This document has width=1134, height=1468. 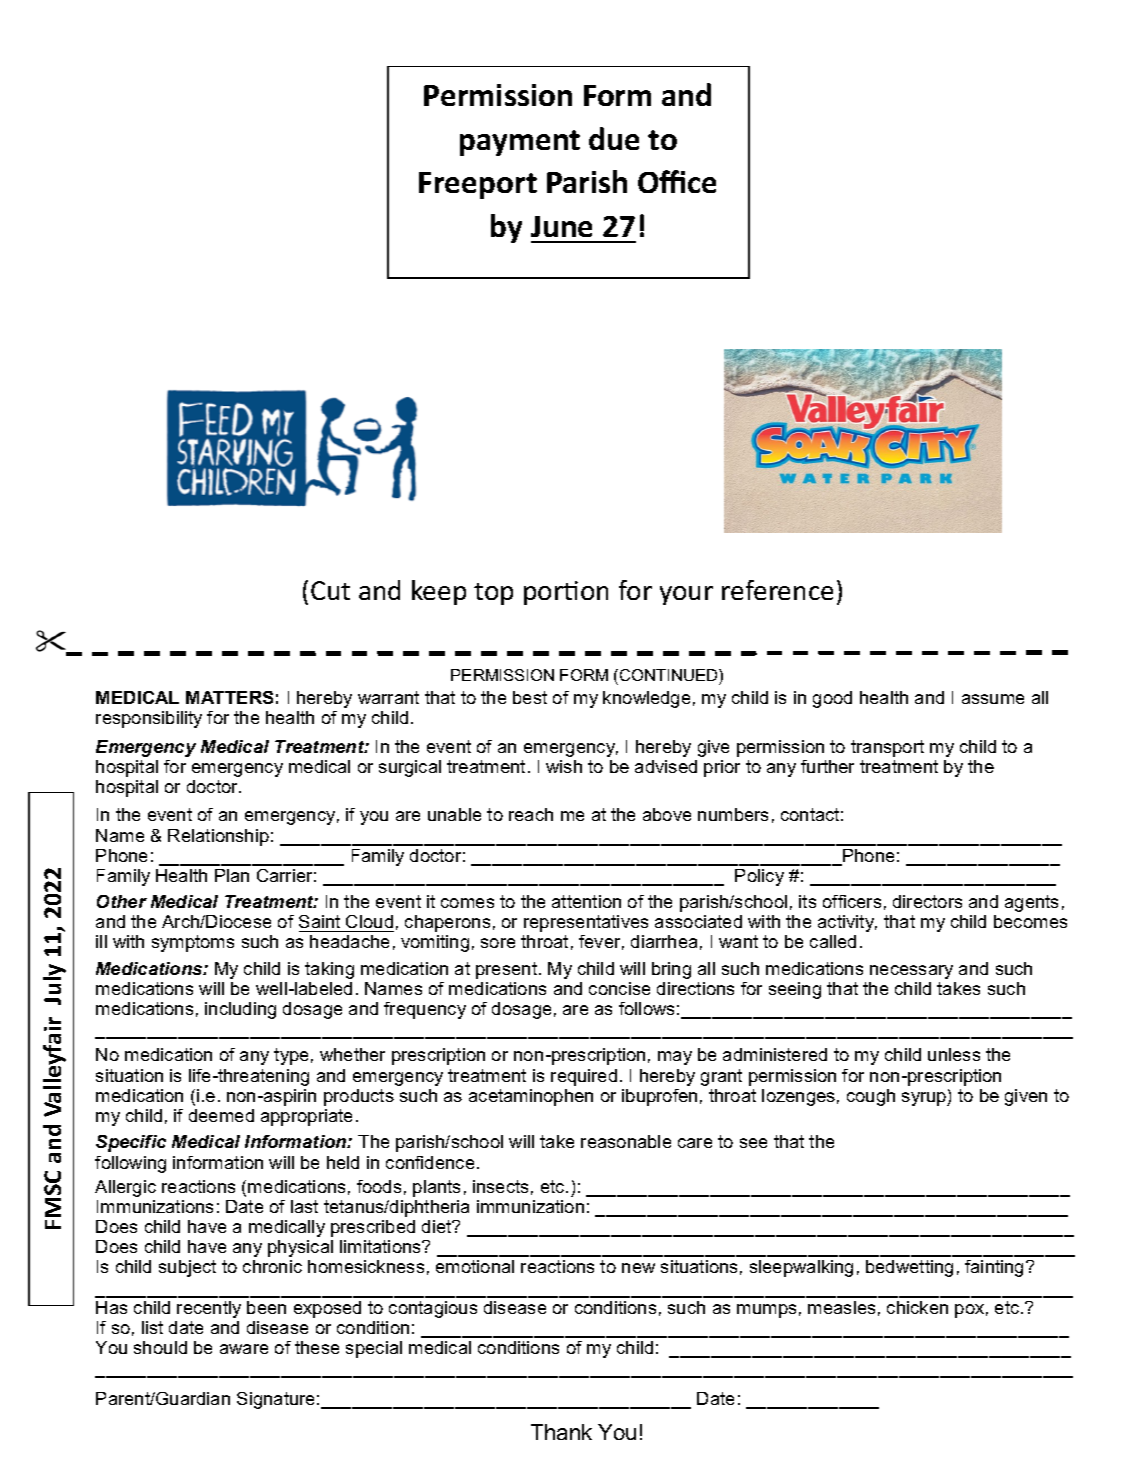 I want to click on cough, so click(x=871, y=1097).
